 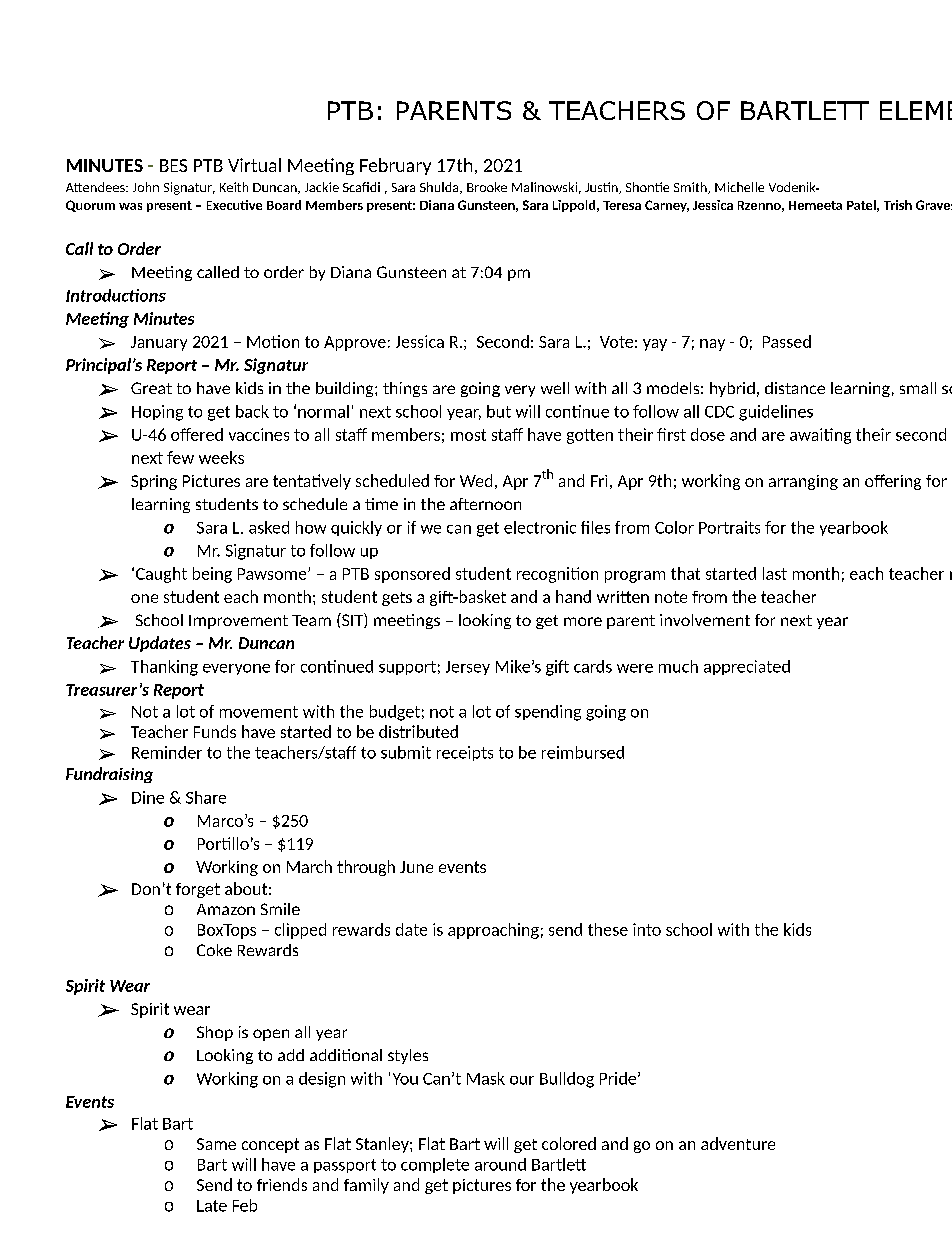 What do you see at coordinates (180, 457) in the screenshot?
I see `few` at bounding box center [180, 457].
